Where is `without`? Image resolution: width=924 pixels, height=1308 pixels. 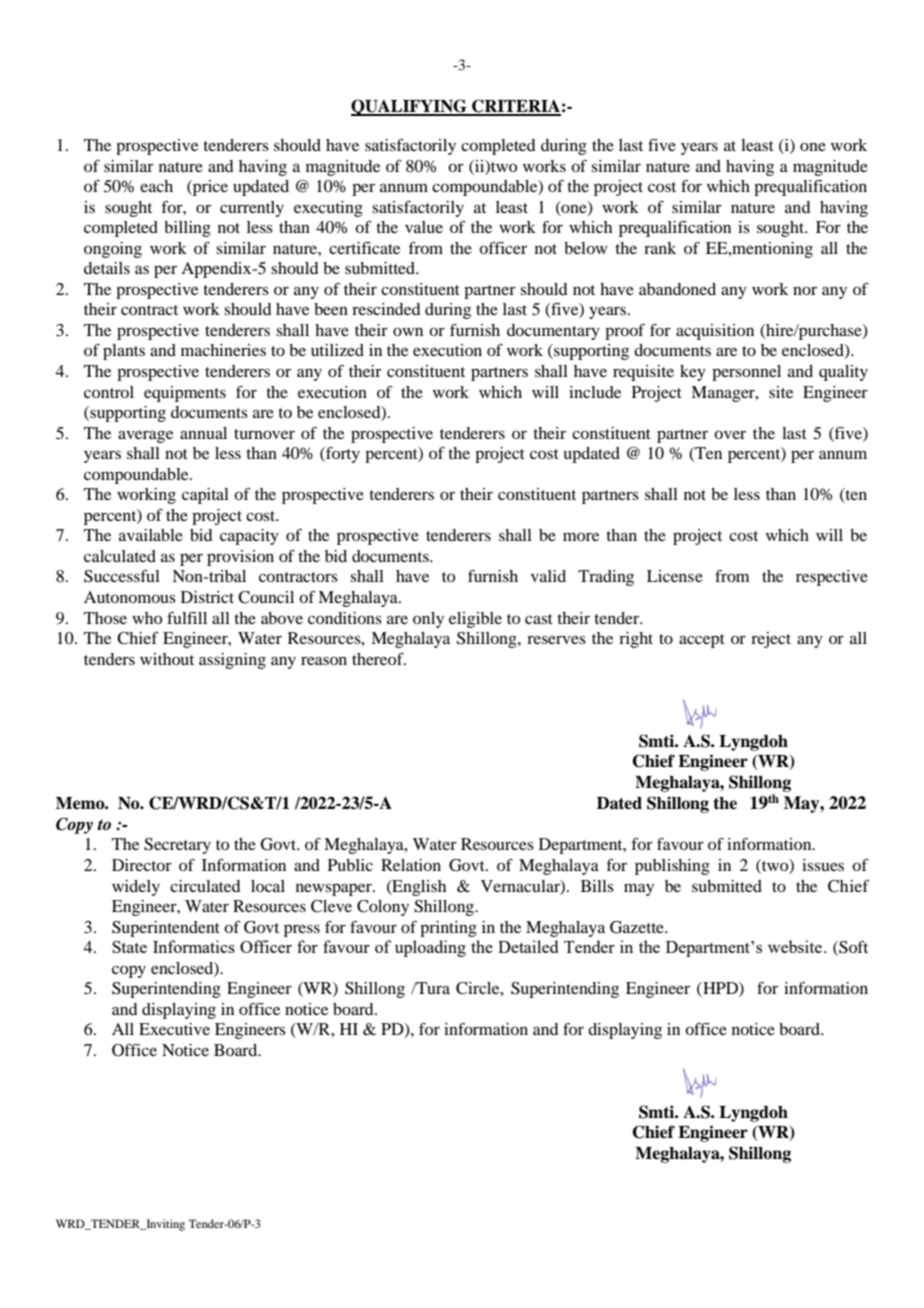 without is located at coordinates (167, 659).
